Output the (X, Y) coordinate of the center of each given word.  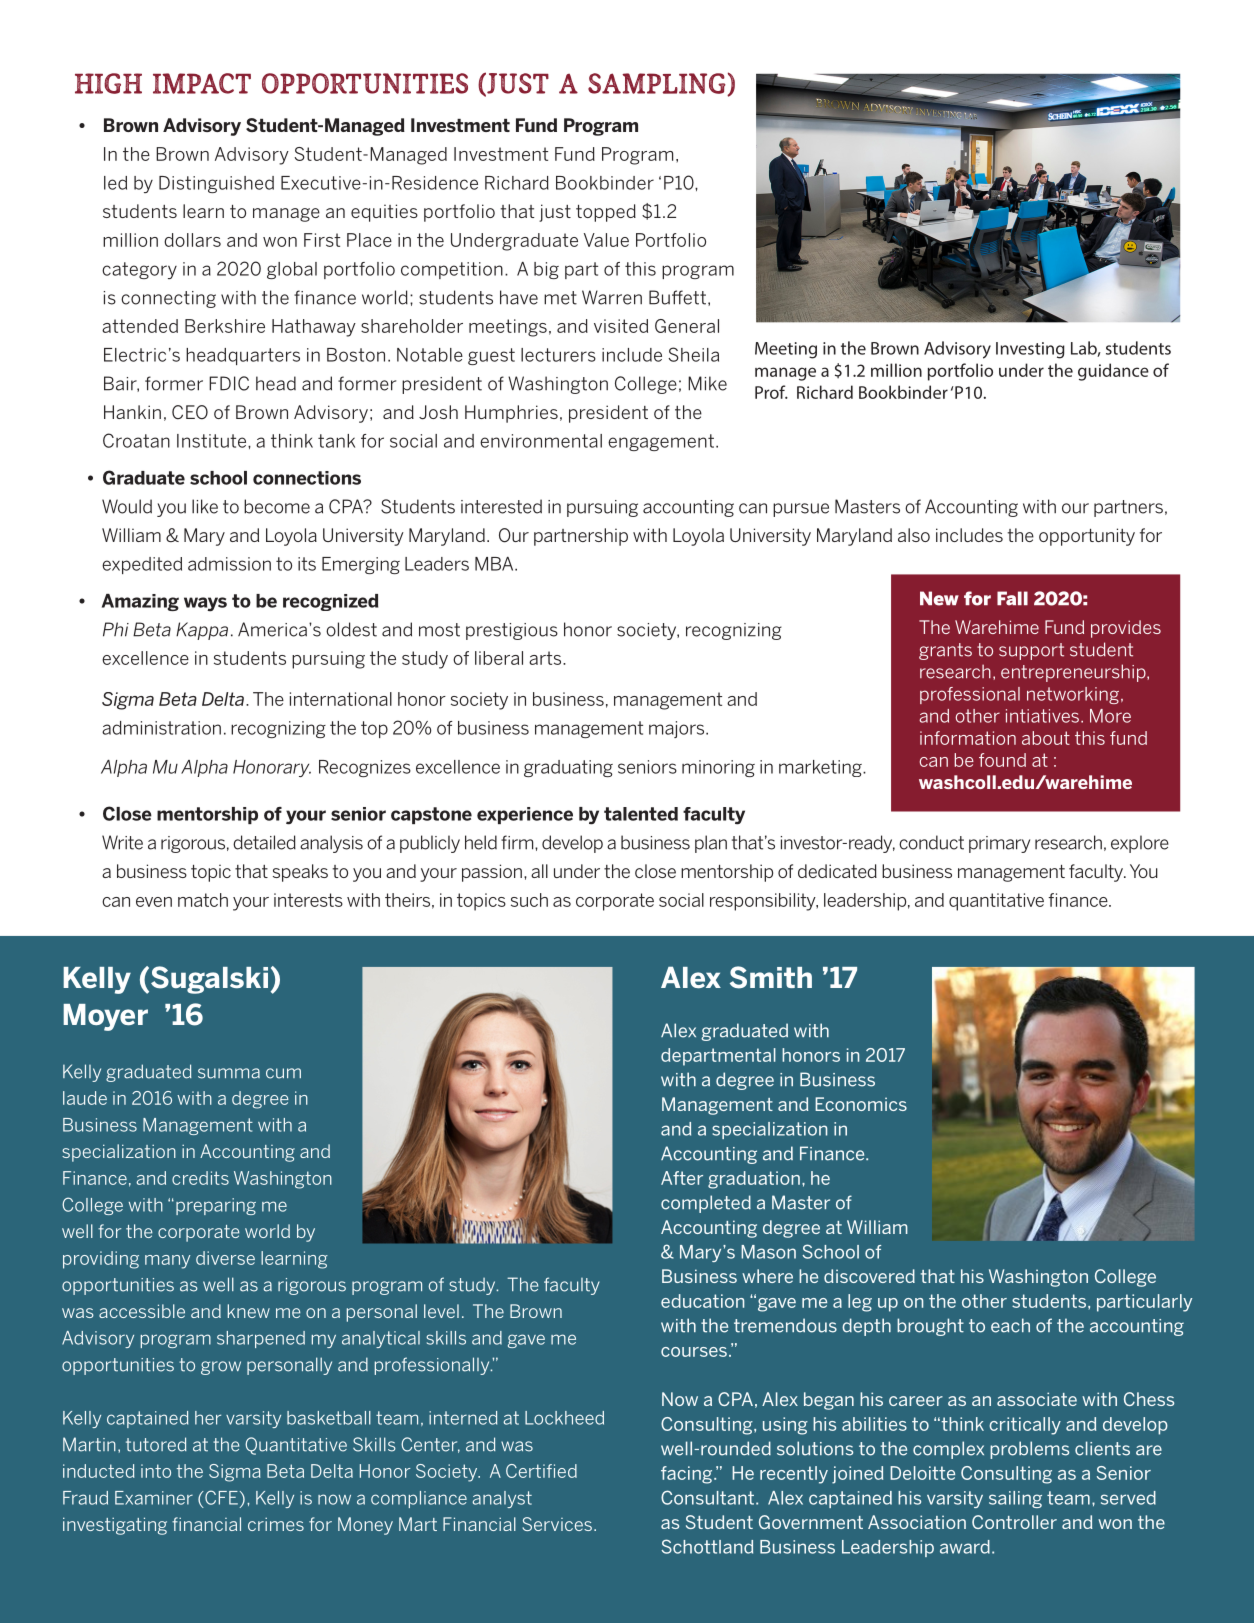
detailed (264, 842)
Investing (1030, 350)
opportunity (1087, 537)
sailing (1015, 1499)
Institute (213, 441)
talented (641, 814)
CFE (220, 1497)
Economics (861, 1104)
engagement (661, 442)
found (1002, 760)
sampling (658, 84)
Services (557, 1524)
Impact (202, 83)
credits (200, 1178)
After (682, 1178)
